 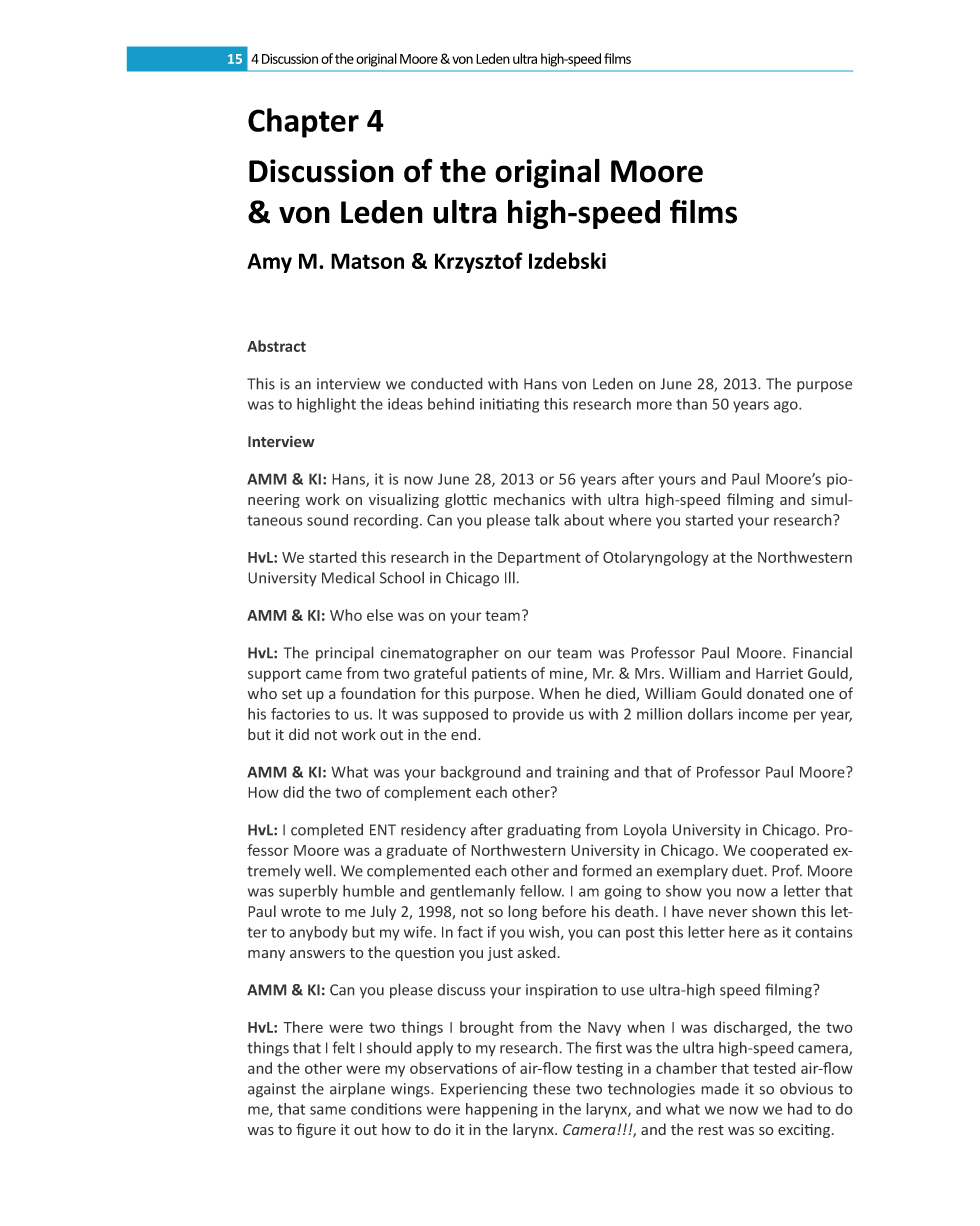 What do you see at coordinates (789, 851) in the document?
I see `cooperated` at bounding box center [789, 851].
